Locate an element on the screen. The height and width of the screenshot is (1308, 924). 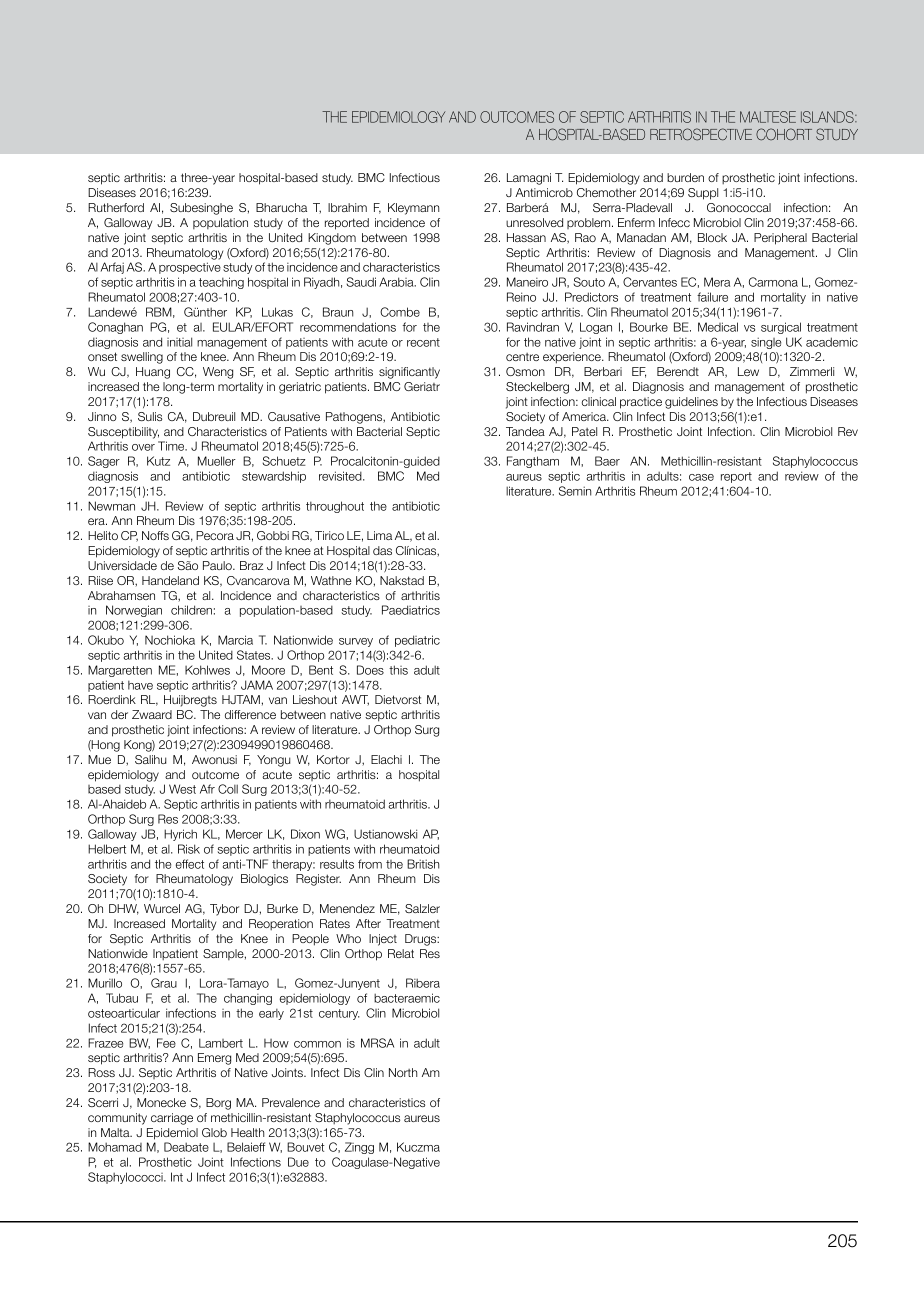
effect is located at coordinates (190, 864).
